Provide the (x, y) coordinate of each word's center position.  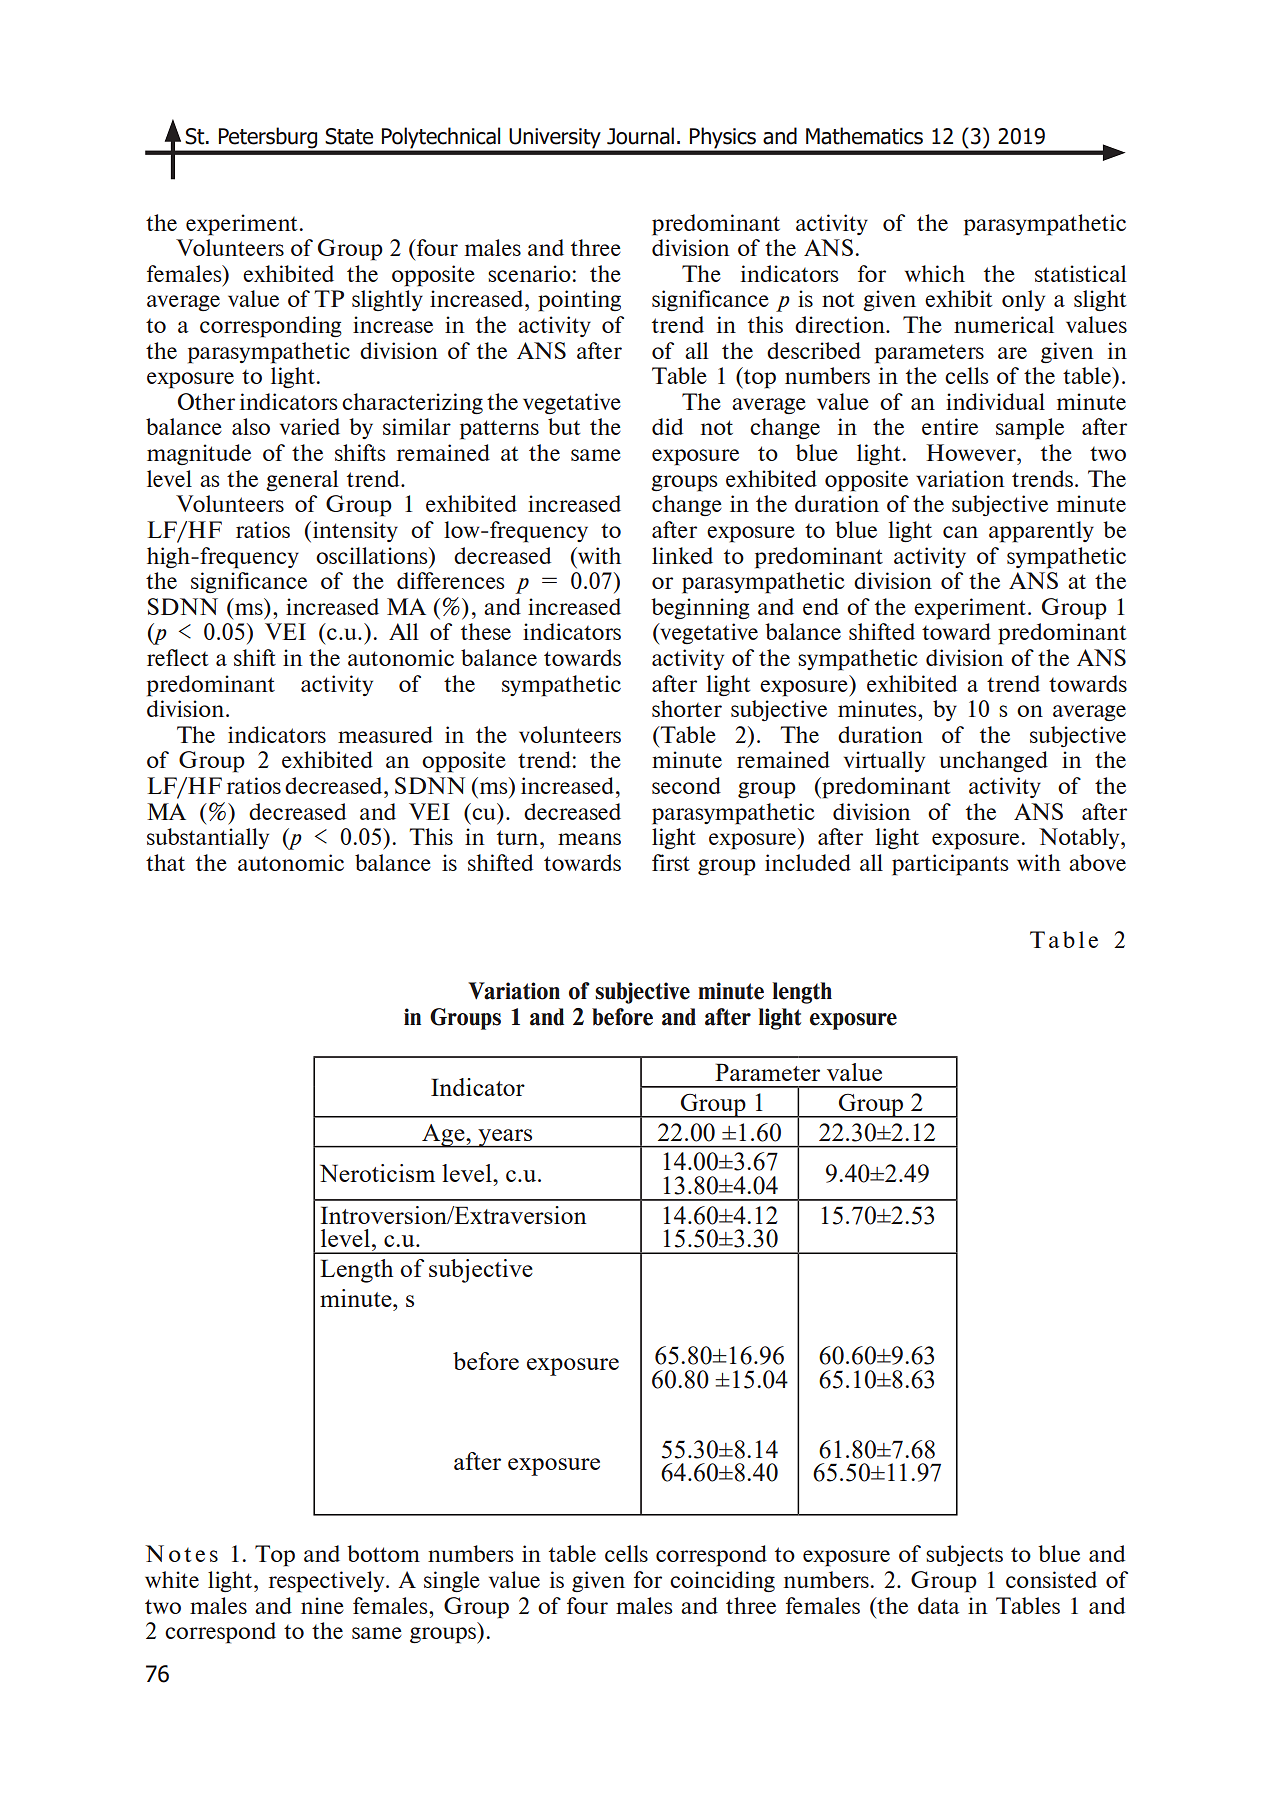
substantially (208, 838)
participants (950, 865)
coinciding (722, 1582)
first (671, 862)
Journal (640, 136)
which (935, 273)
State (349, 136)
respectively (328, 1582)
